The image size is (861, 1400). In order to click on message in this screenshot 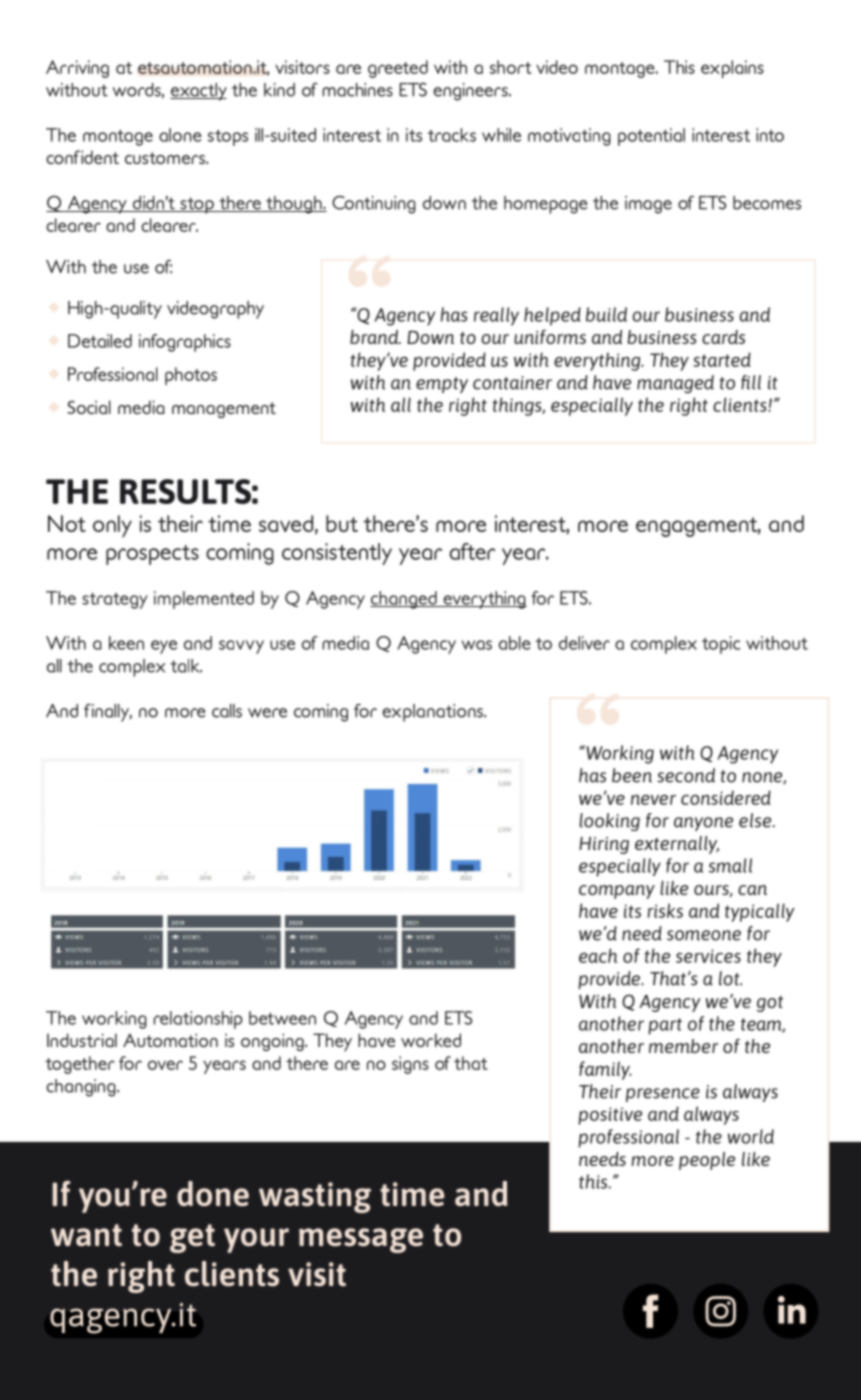, I will do `click(361, 1240)`.
